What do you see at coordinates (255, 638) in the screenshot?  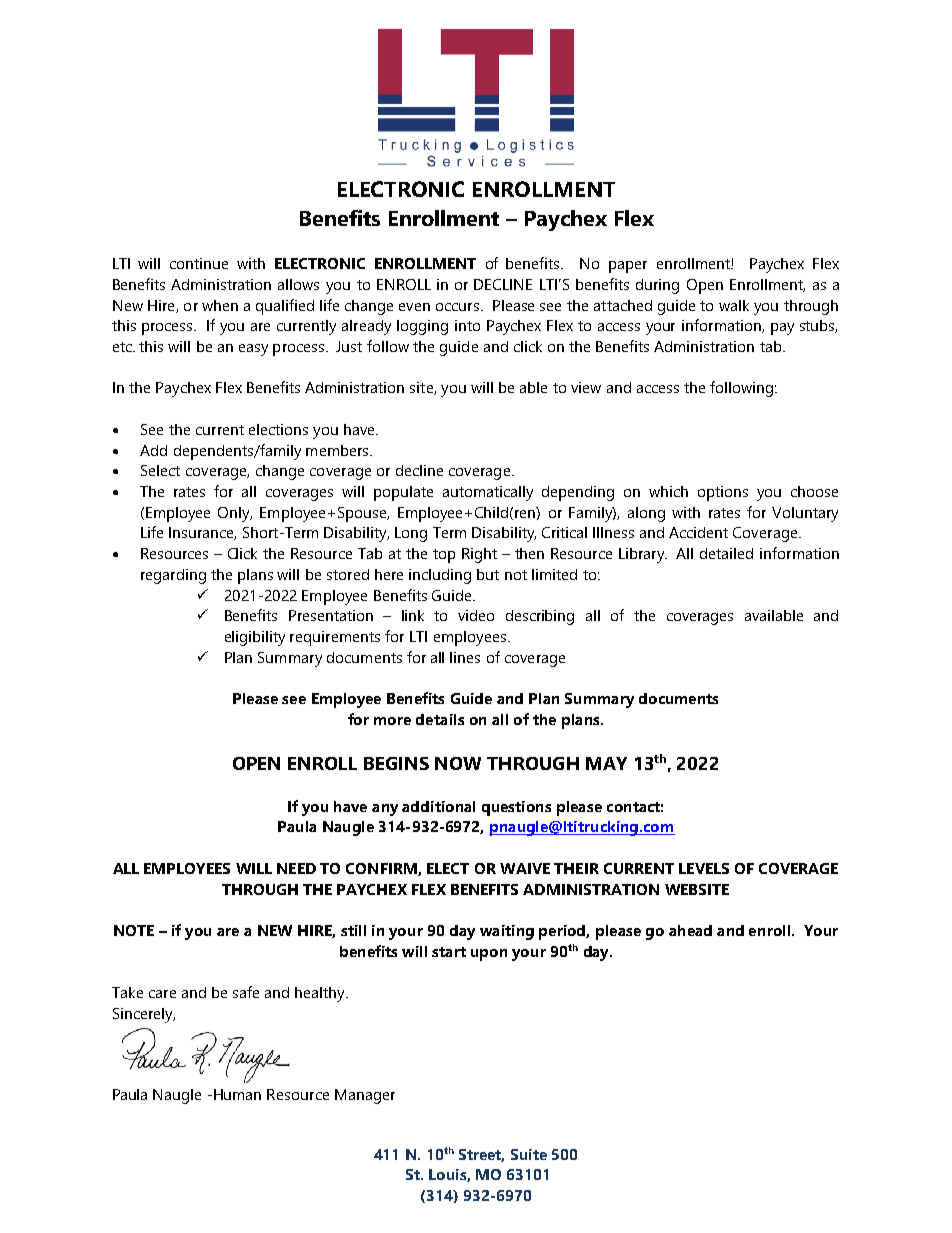 I see `eligibility` at bounding box center [255, 638].
